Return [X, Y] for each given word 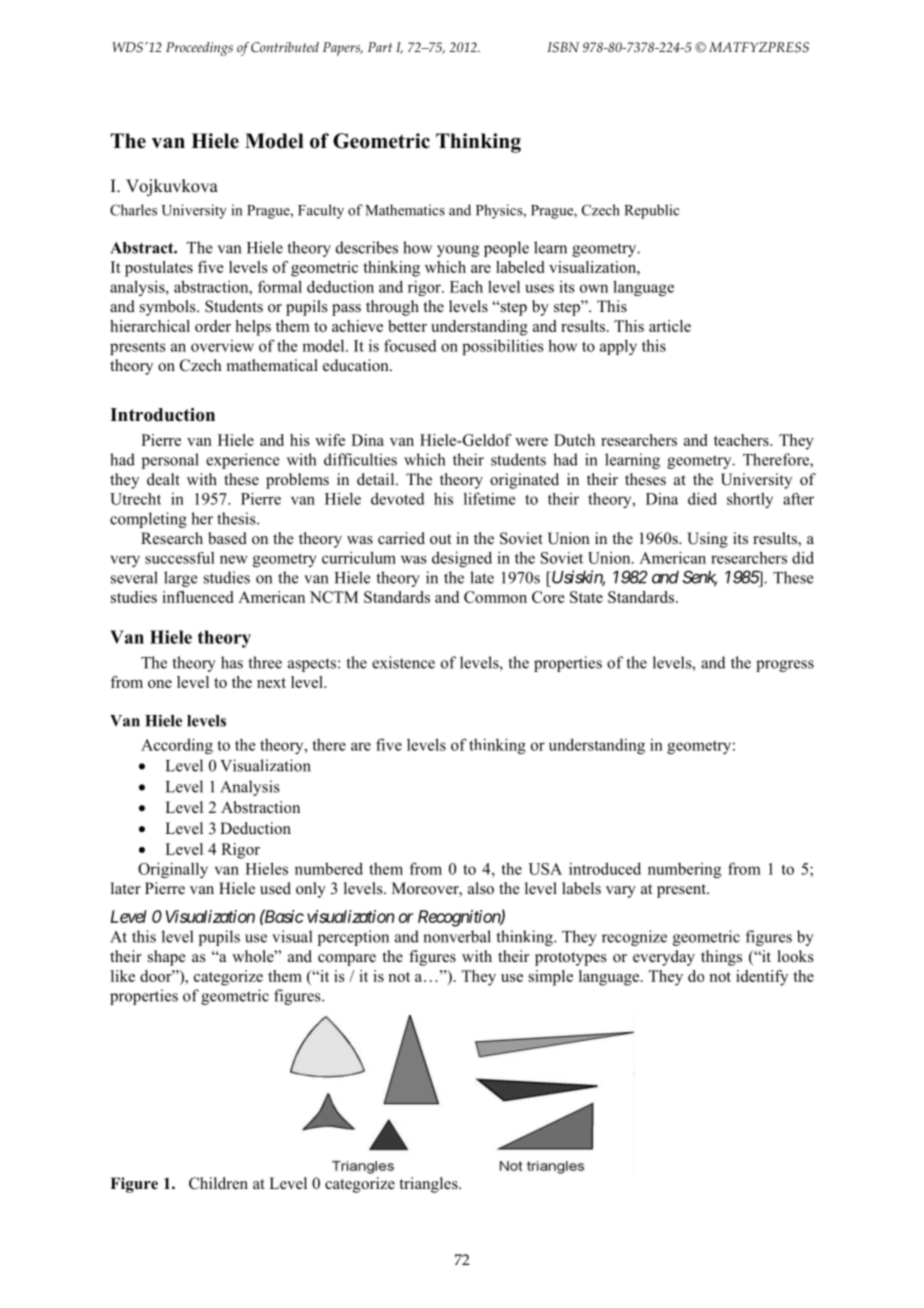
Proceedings [199, 49]
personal [170, 461]
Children [218, 1183]
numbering [684, 870]
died [702, 498]
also [481, 888]
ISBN [563, 47]
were [531, 442]
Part [380, 47]
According [177, 746]
